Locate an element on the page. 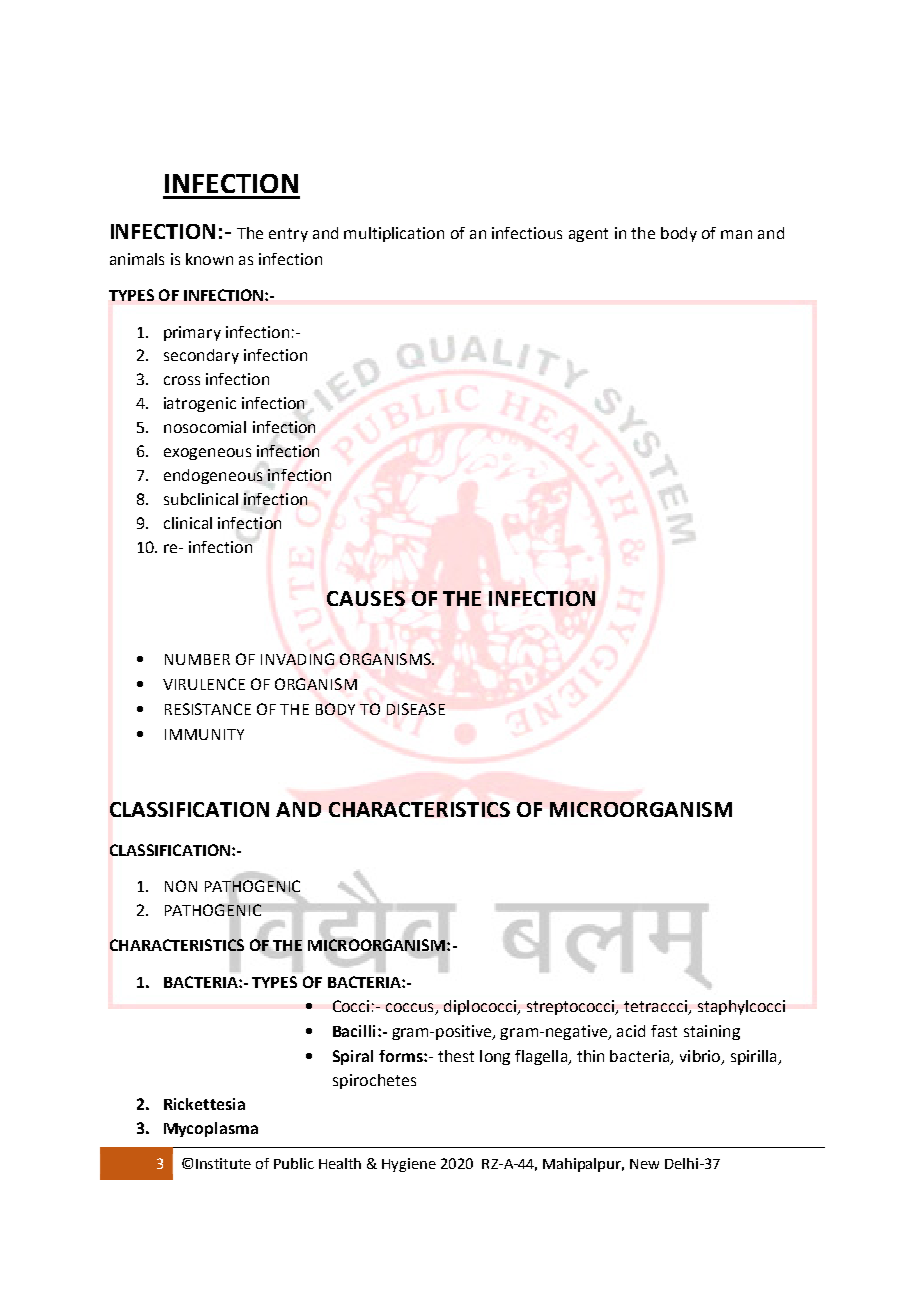 The width and height of the image is (924, 1308). multiplication is located at coordinates (394, 234).
